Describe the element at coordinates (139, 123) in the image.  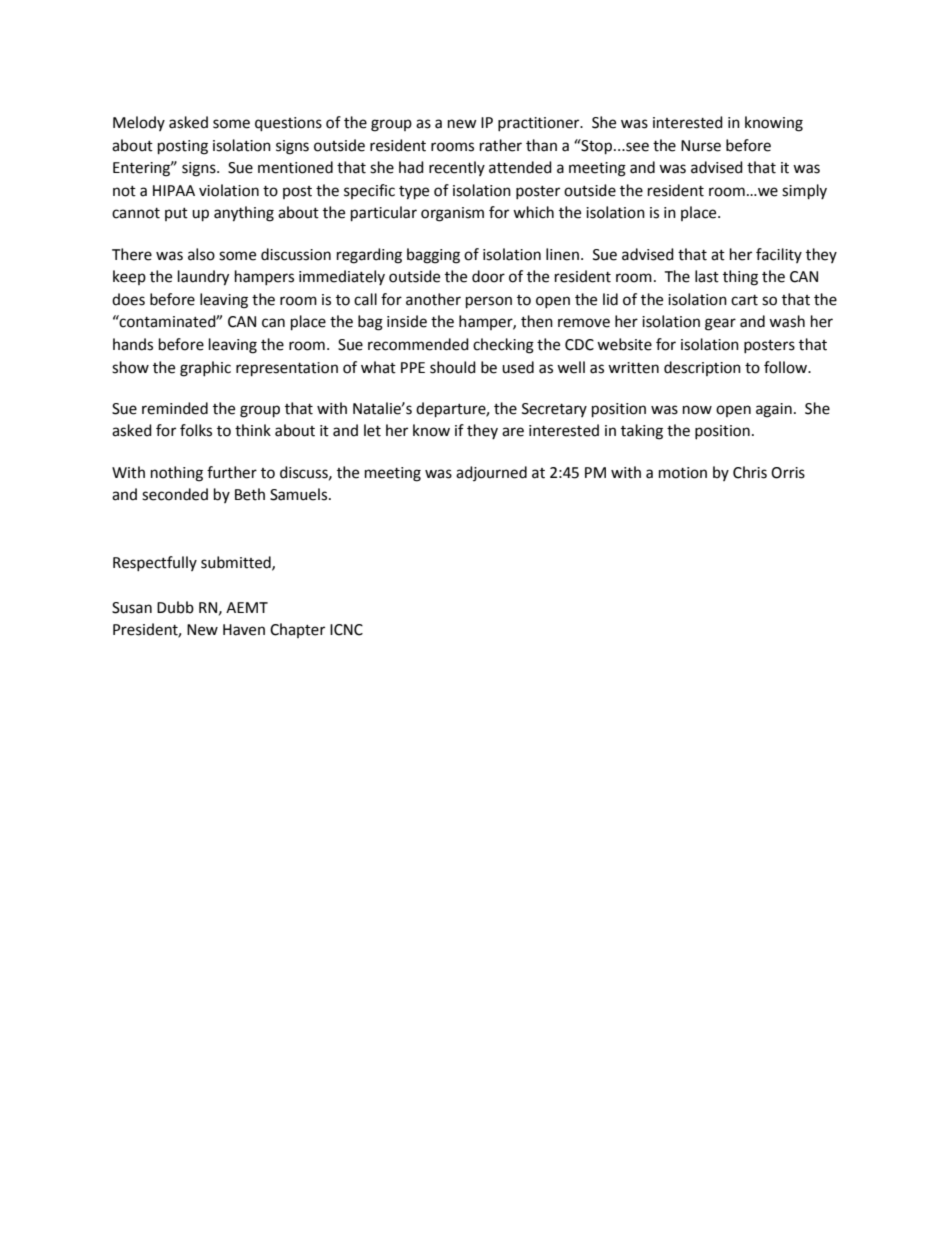
I see `Melody` at that location.
